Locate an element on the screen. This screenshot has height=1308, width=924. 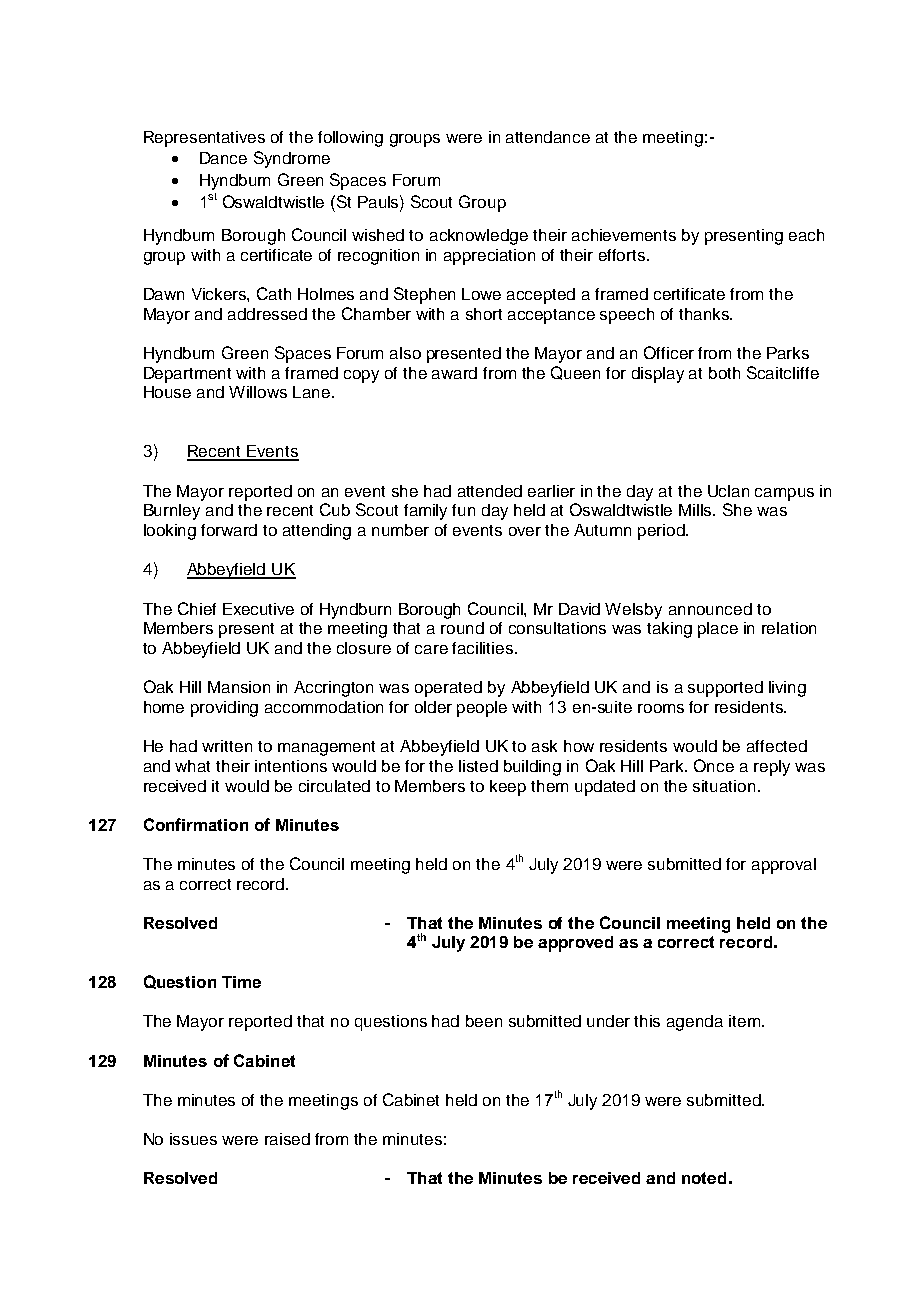
noted is located at coordinates (704, 1178).
